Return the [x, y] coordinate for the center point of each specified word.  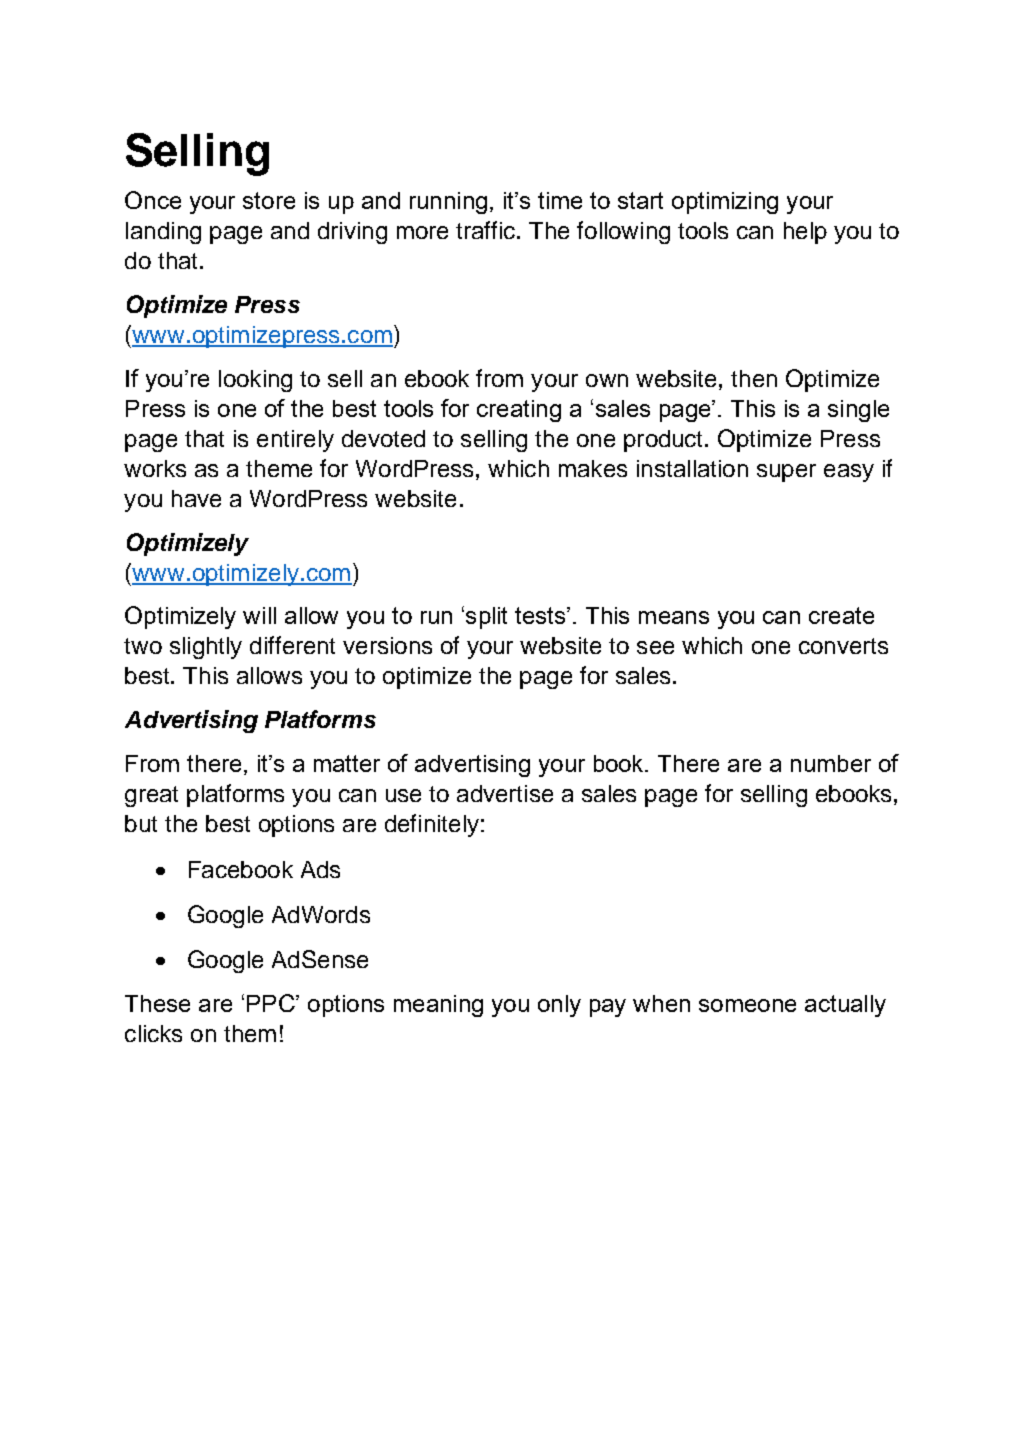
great [151, 796]
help [805, 233]
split [486, 618]
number [831, 763]
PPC [272, 1003]
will [259, 615]
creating [519, 411]
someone [747, 1005]
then [754, 378]
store [269, 200]
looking [255, 381]
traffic [487, 230]
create [841, 615]
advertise [505, 793]
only [559, 1006]
